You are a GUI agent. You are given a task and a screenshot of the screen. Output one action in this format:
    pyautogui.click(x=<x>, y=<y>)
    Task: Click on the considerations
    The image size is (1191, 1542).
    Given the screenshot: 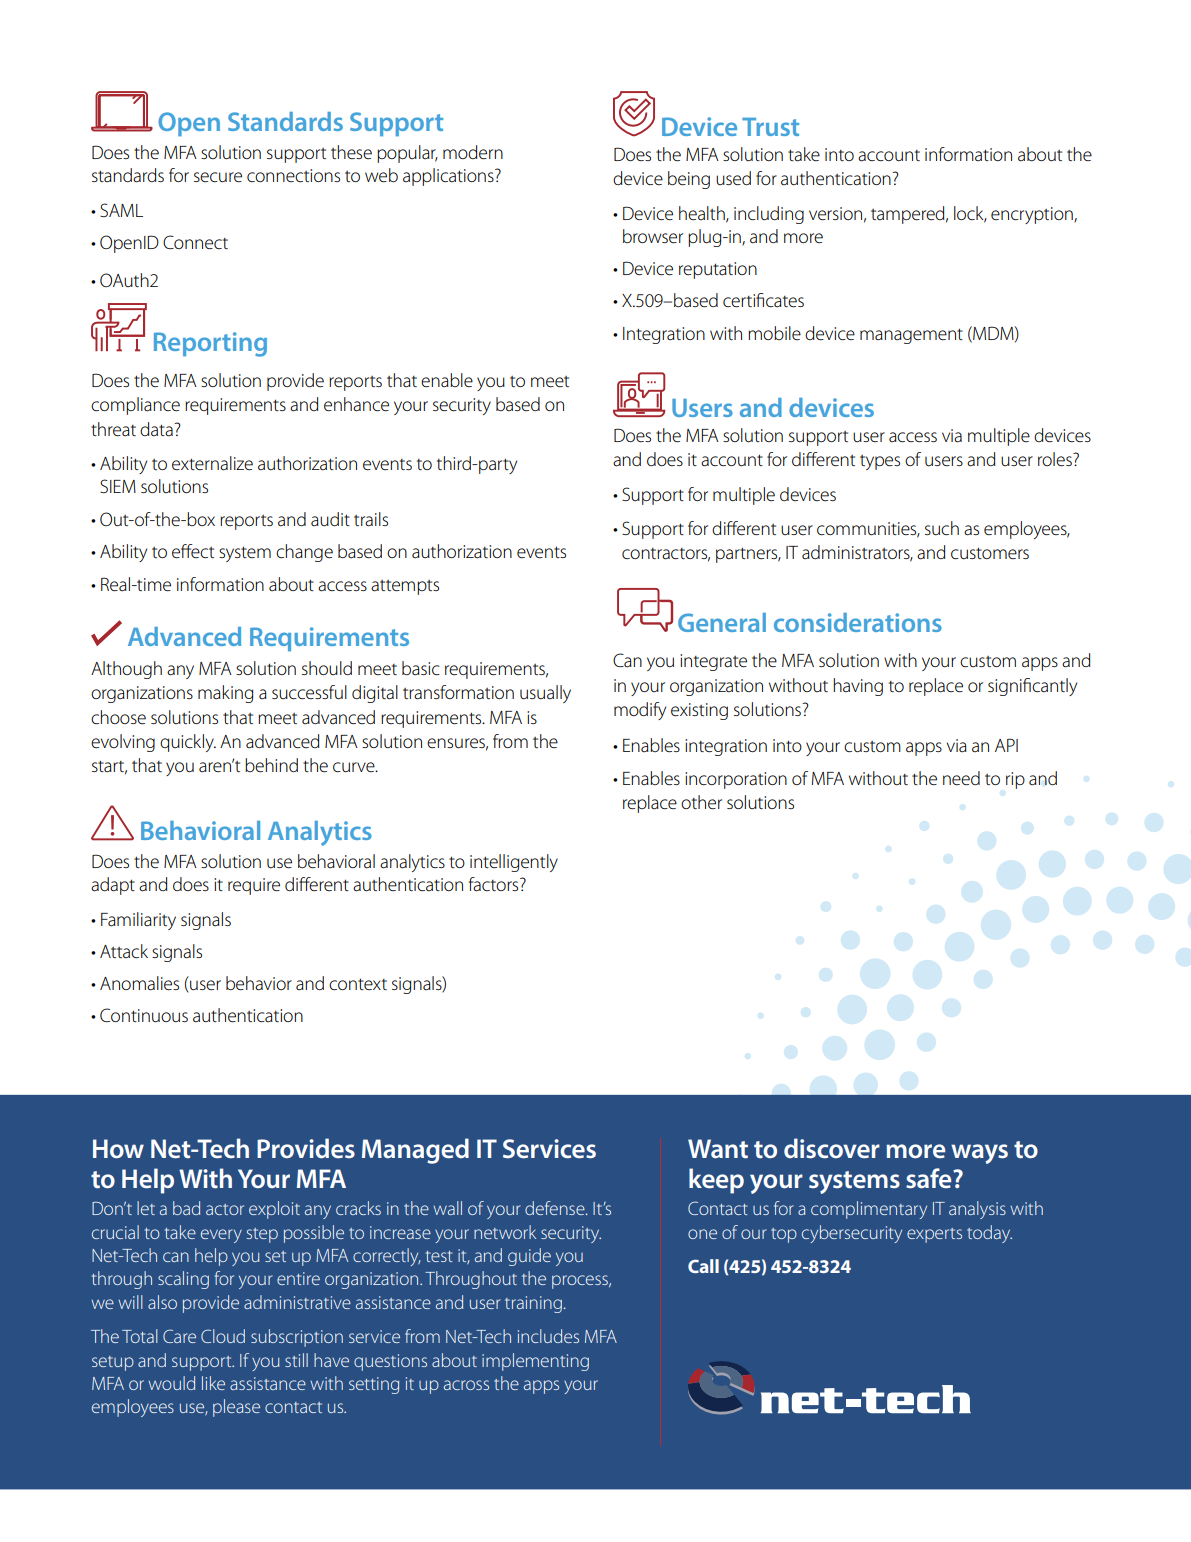 What is the action you would take?
    pyautogui.click(x=858, y=622)
